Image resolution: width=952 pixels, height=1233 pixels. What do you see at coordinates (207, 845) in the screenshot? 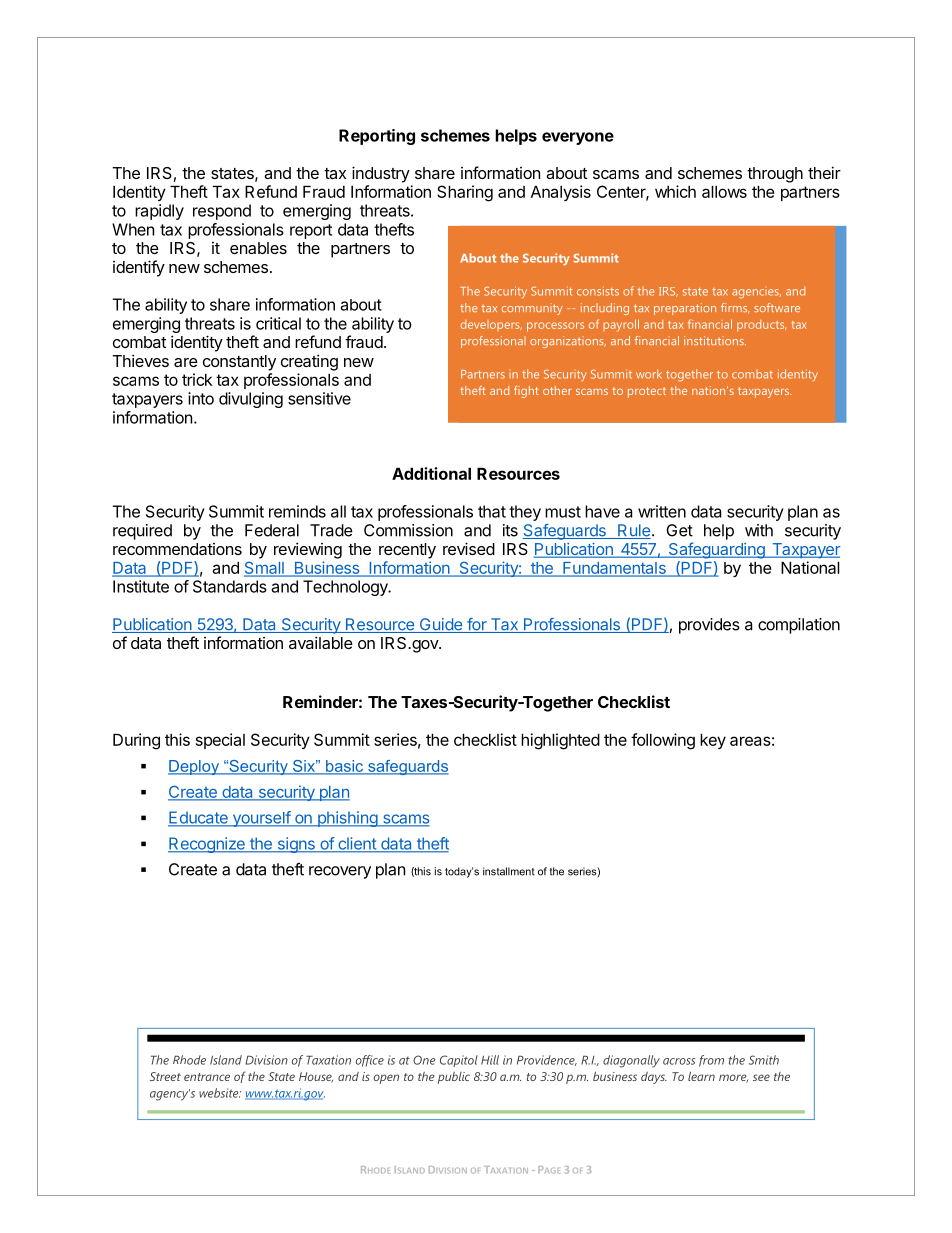
I see `Recognize` at bounding box center [207, 845].
